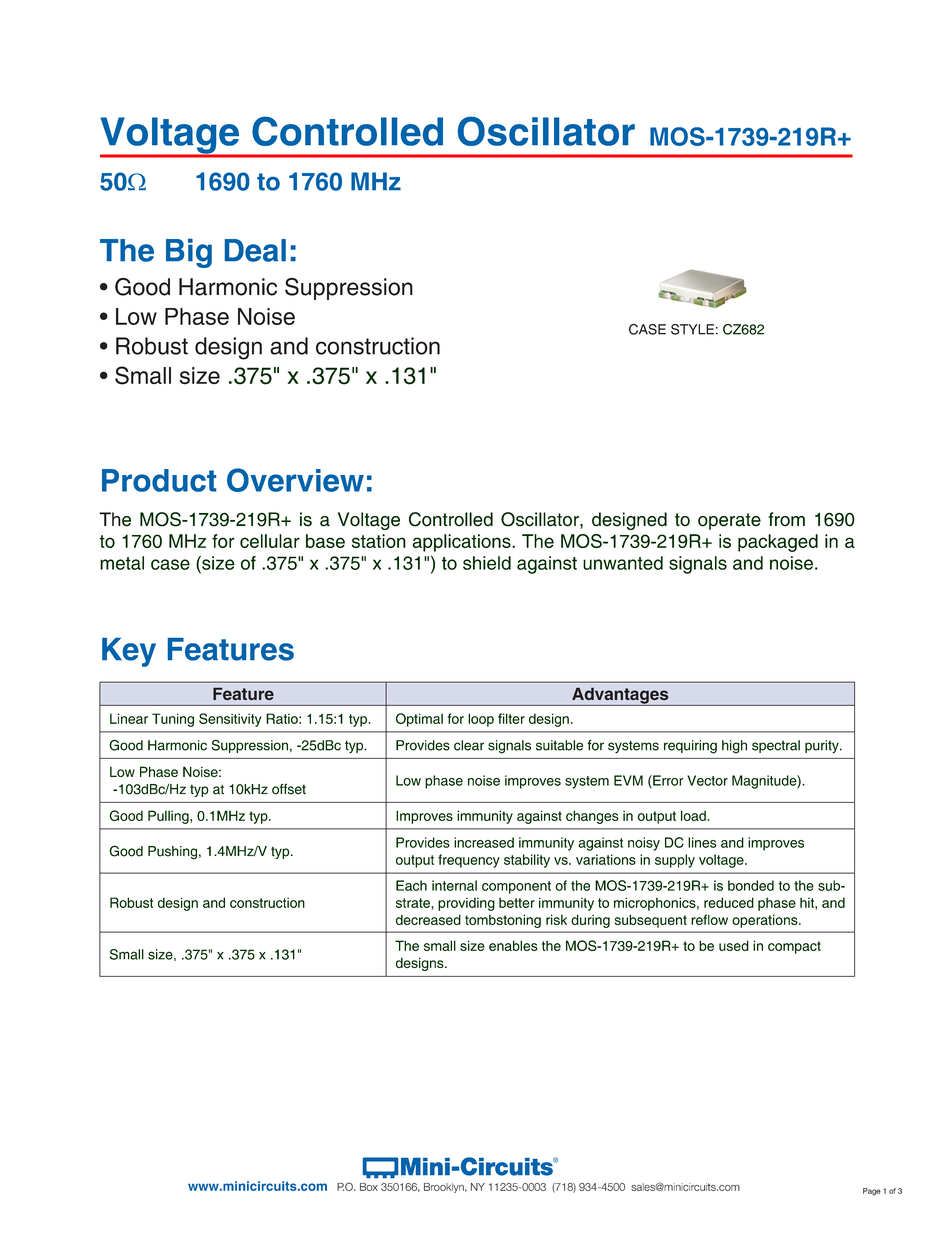 The height and width of the screenshot is (1233, 952). I want to click on spectral, so click(776, 746).
